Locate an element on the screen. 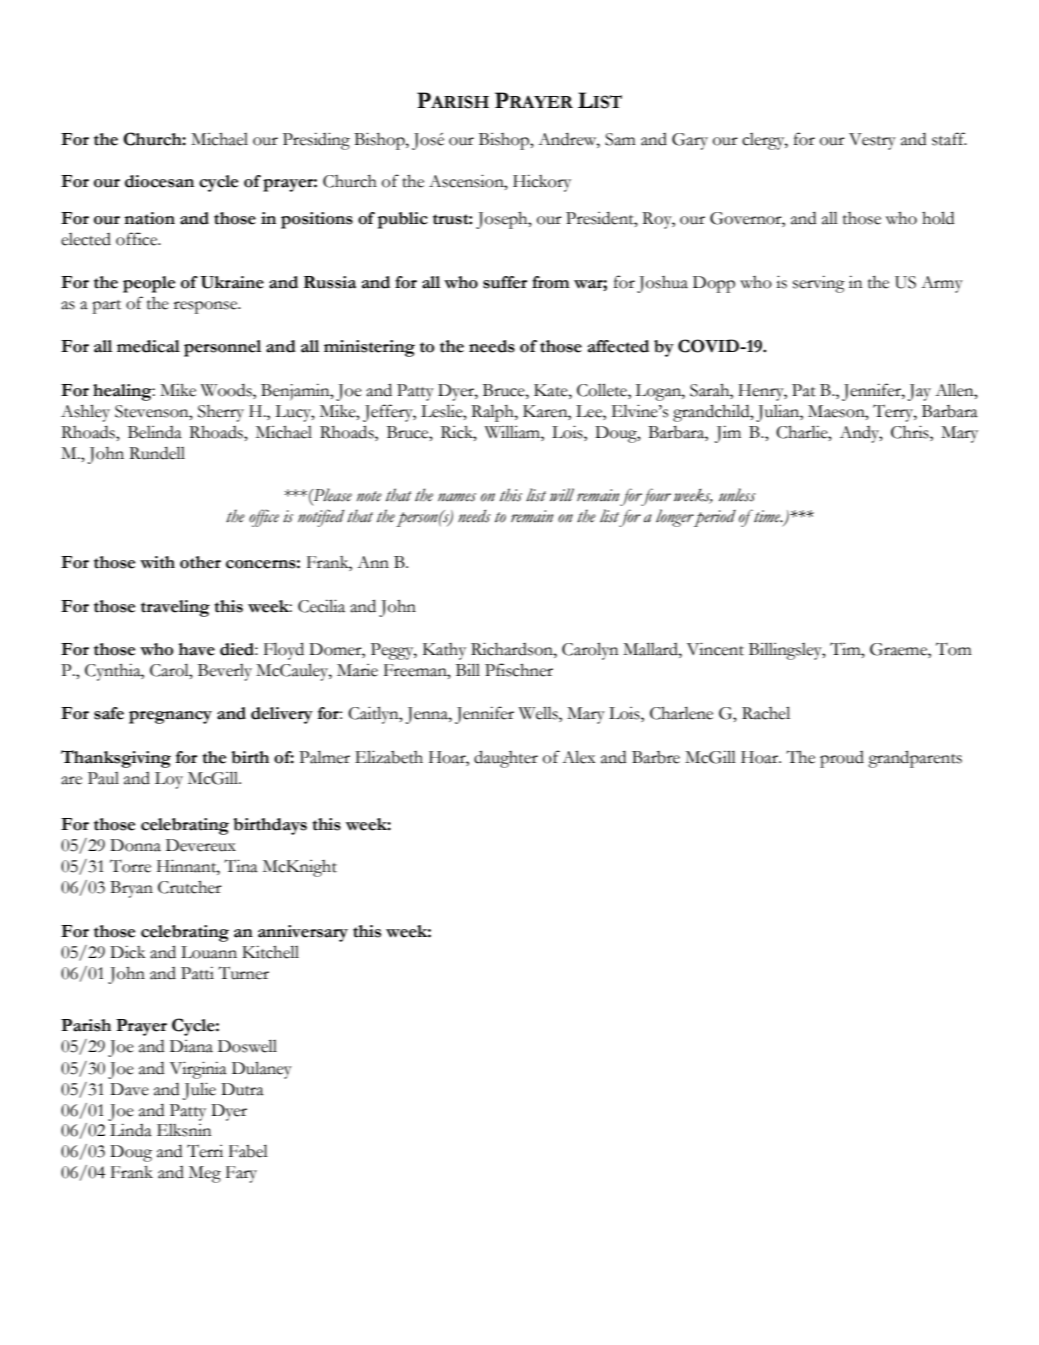 This screenshot has width=1039, height=1345. other is located at coordinates (200, 562).
